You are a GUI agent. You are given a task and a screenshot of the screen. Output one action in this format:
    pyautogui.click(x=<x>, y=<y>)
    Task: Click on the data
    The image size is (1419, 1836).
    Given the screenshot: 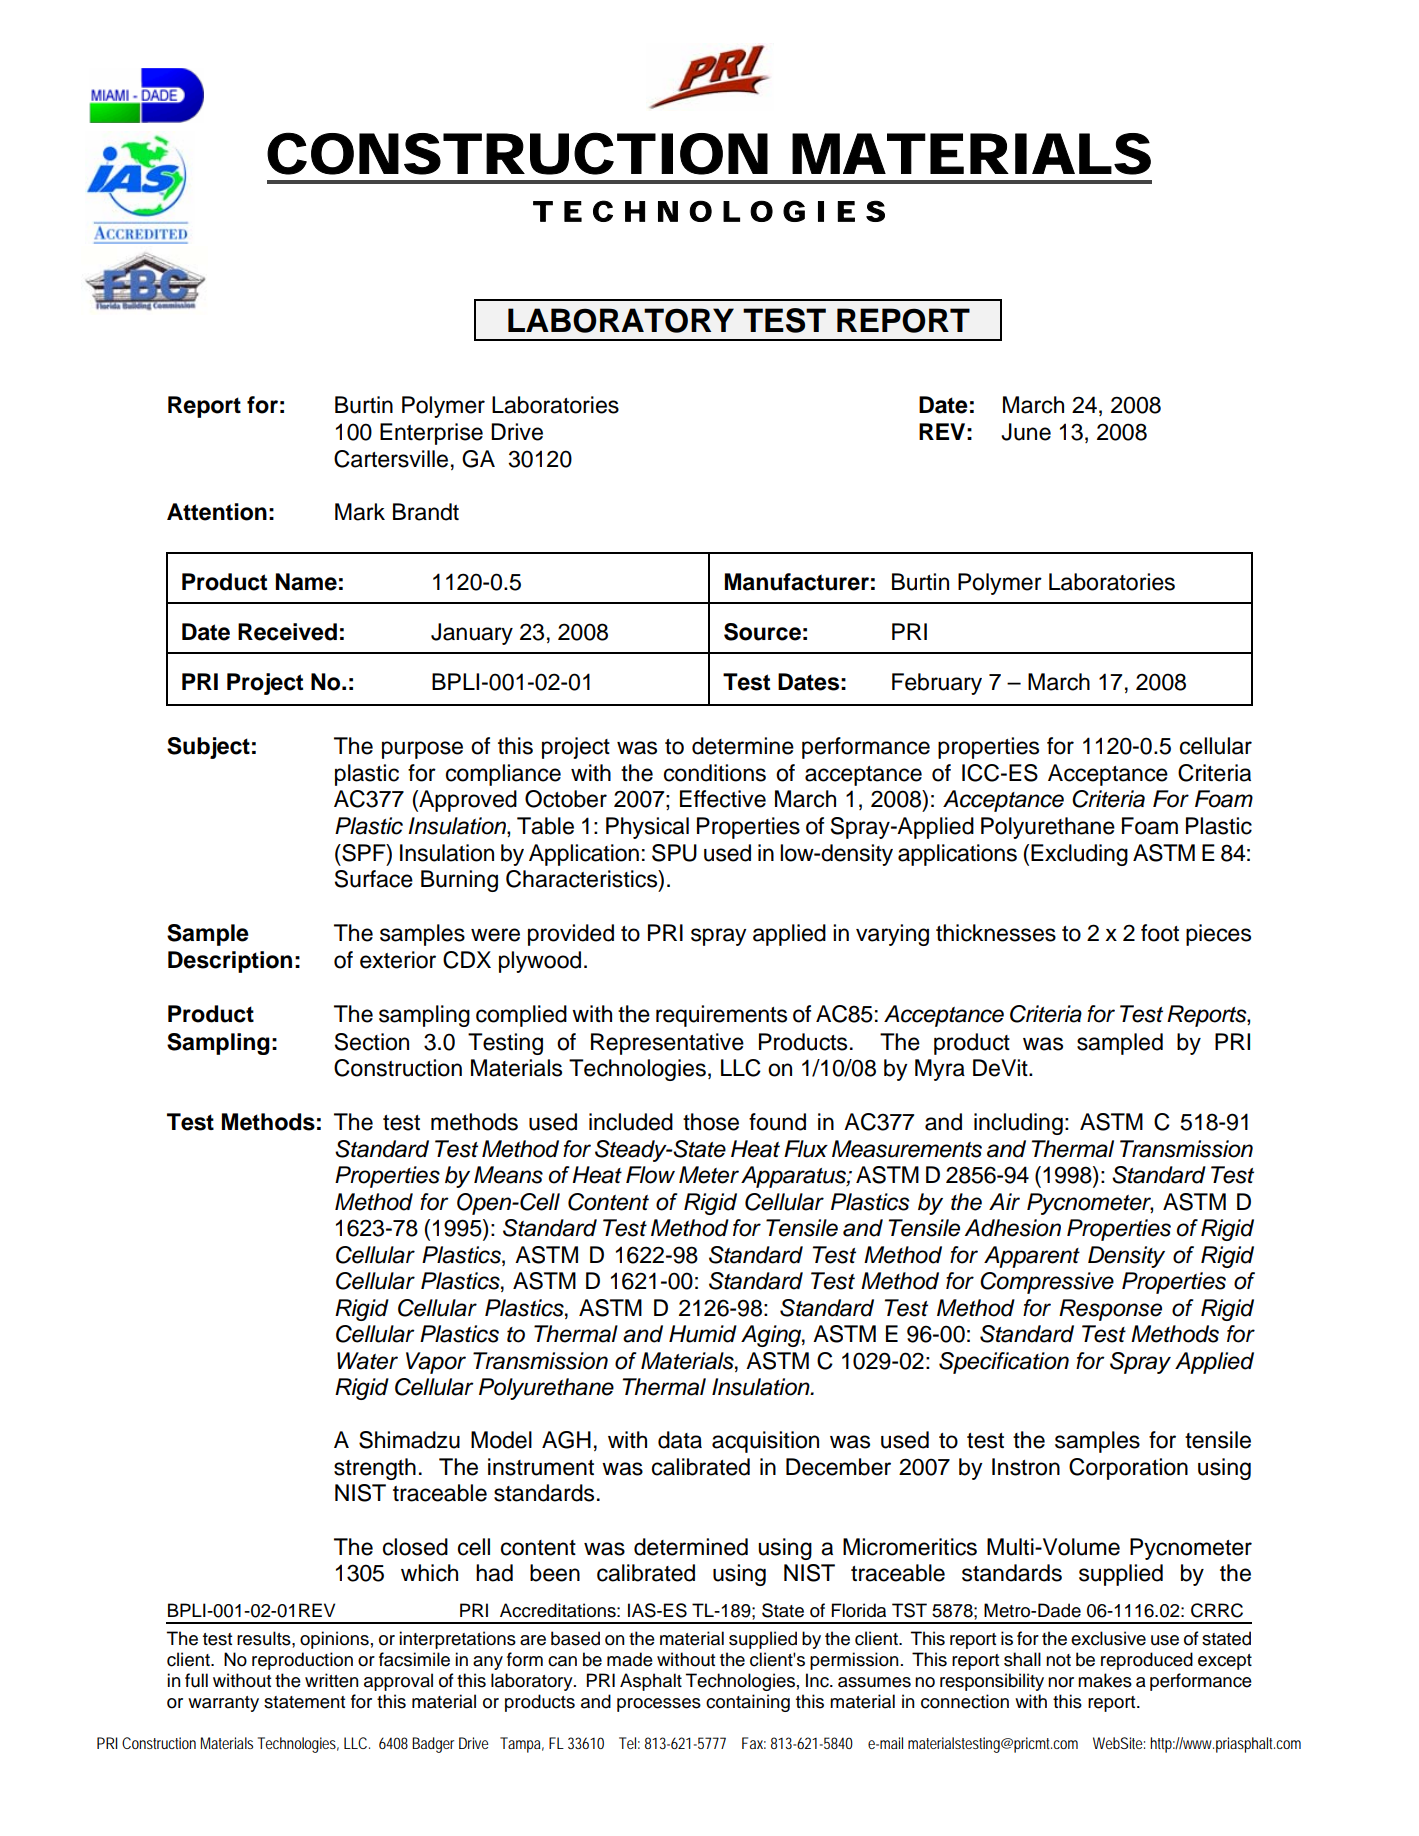 What is the action you would take?
    pyautogui.click(x=680, y=1440)
